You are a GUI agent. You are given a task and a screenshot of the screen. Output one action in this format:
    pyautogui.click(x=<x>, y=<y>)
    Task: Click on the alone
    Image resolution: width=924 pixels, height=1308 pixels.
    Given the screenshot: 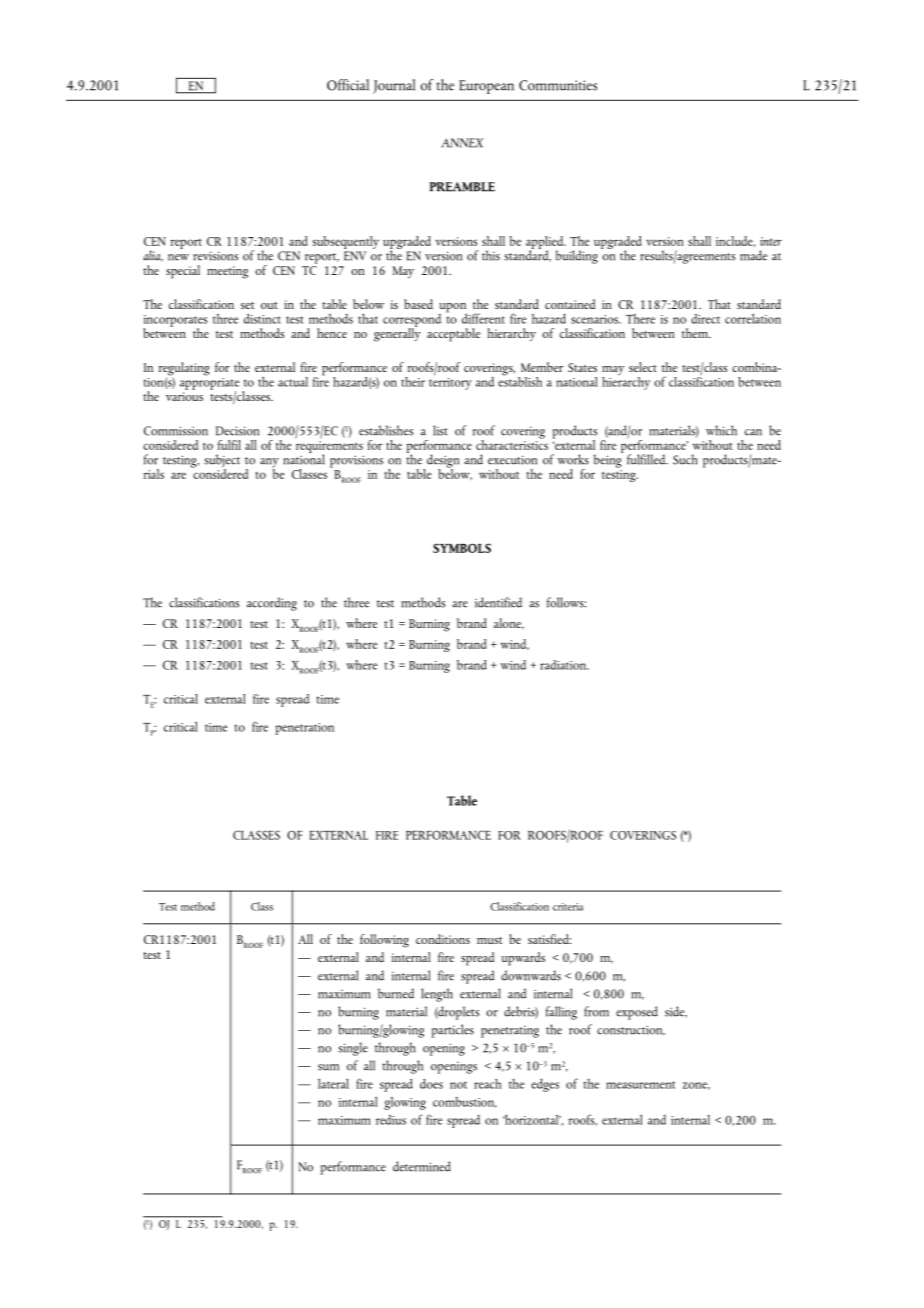 What is the action you would take?
    pyautogui.click(x=509, y=624)
